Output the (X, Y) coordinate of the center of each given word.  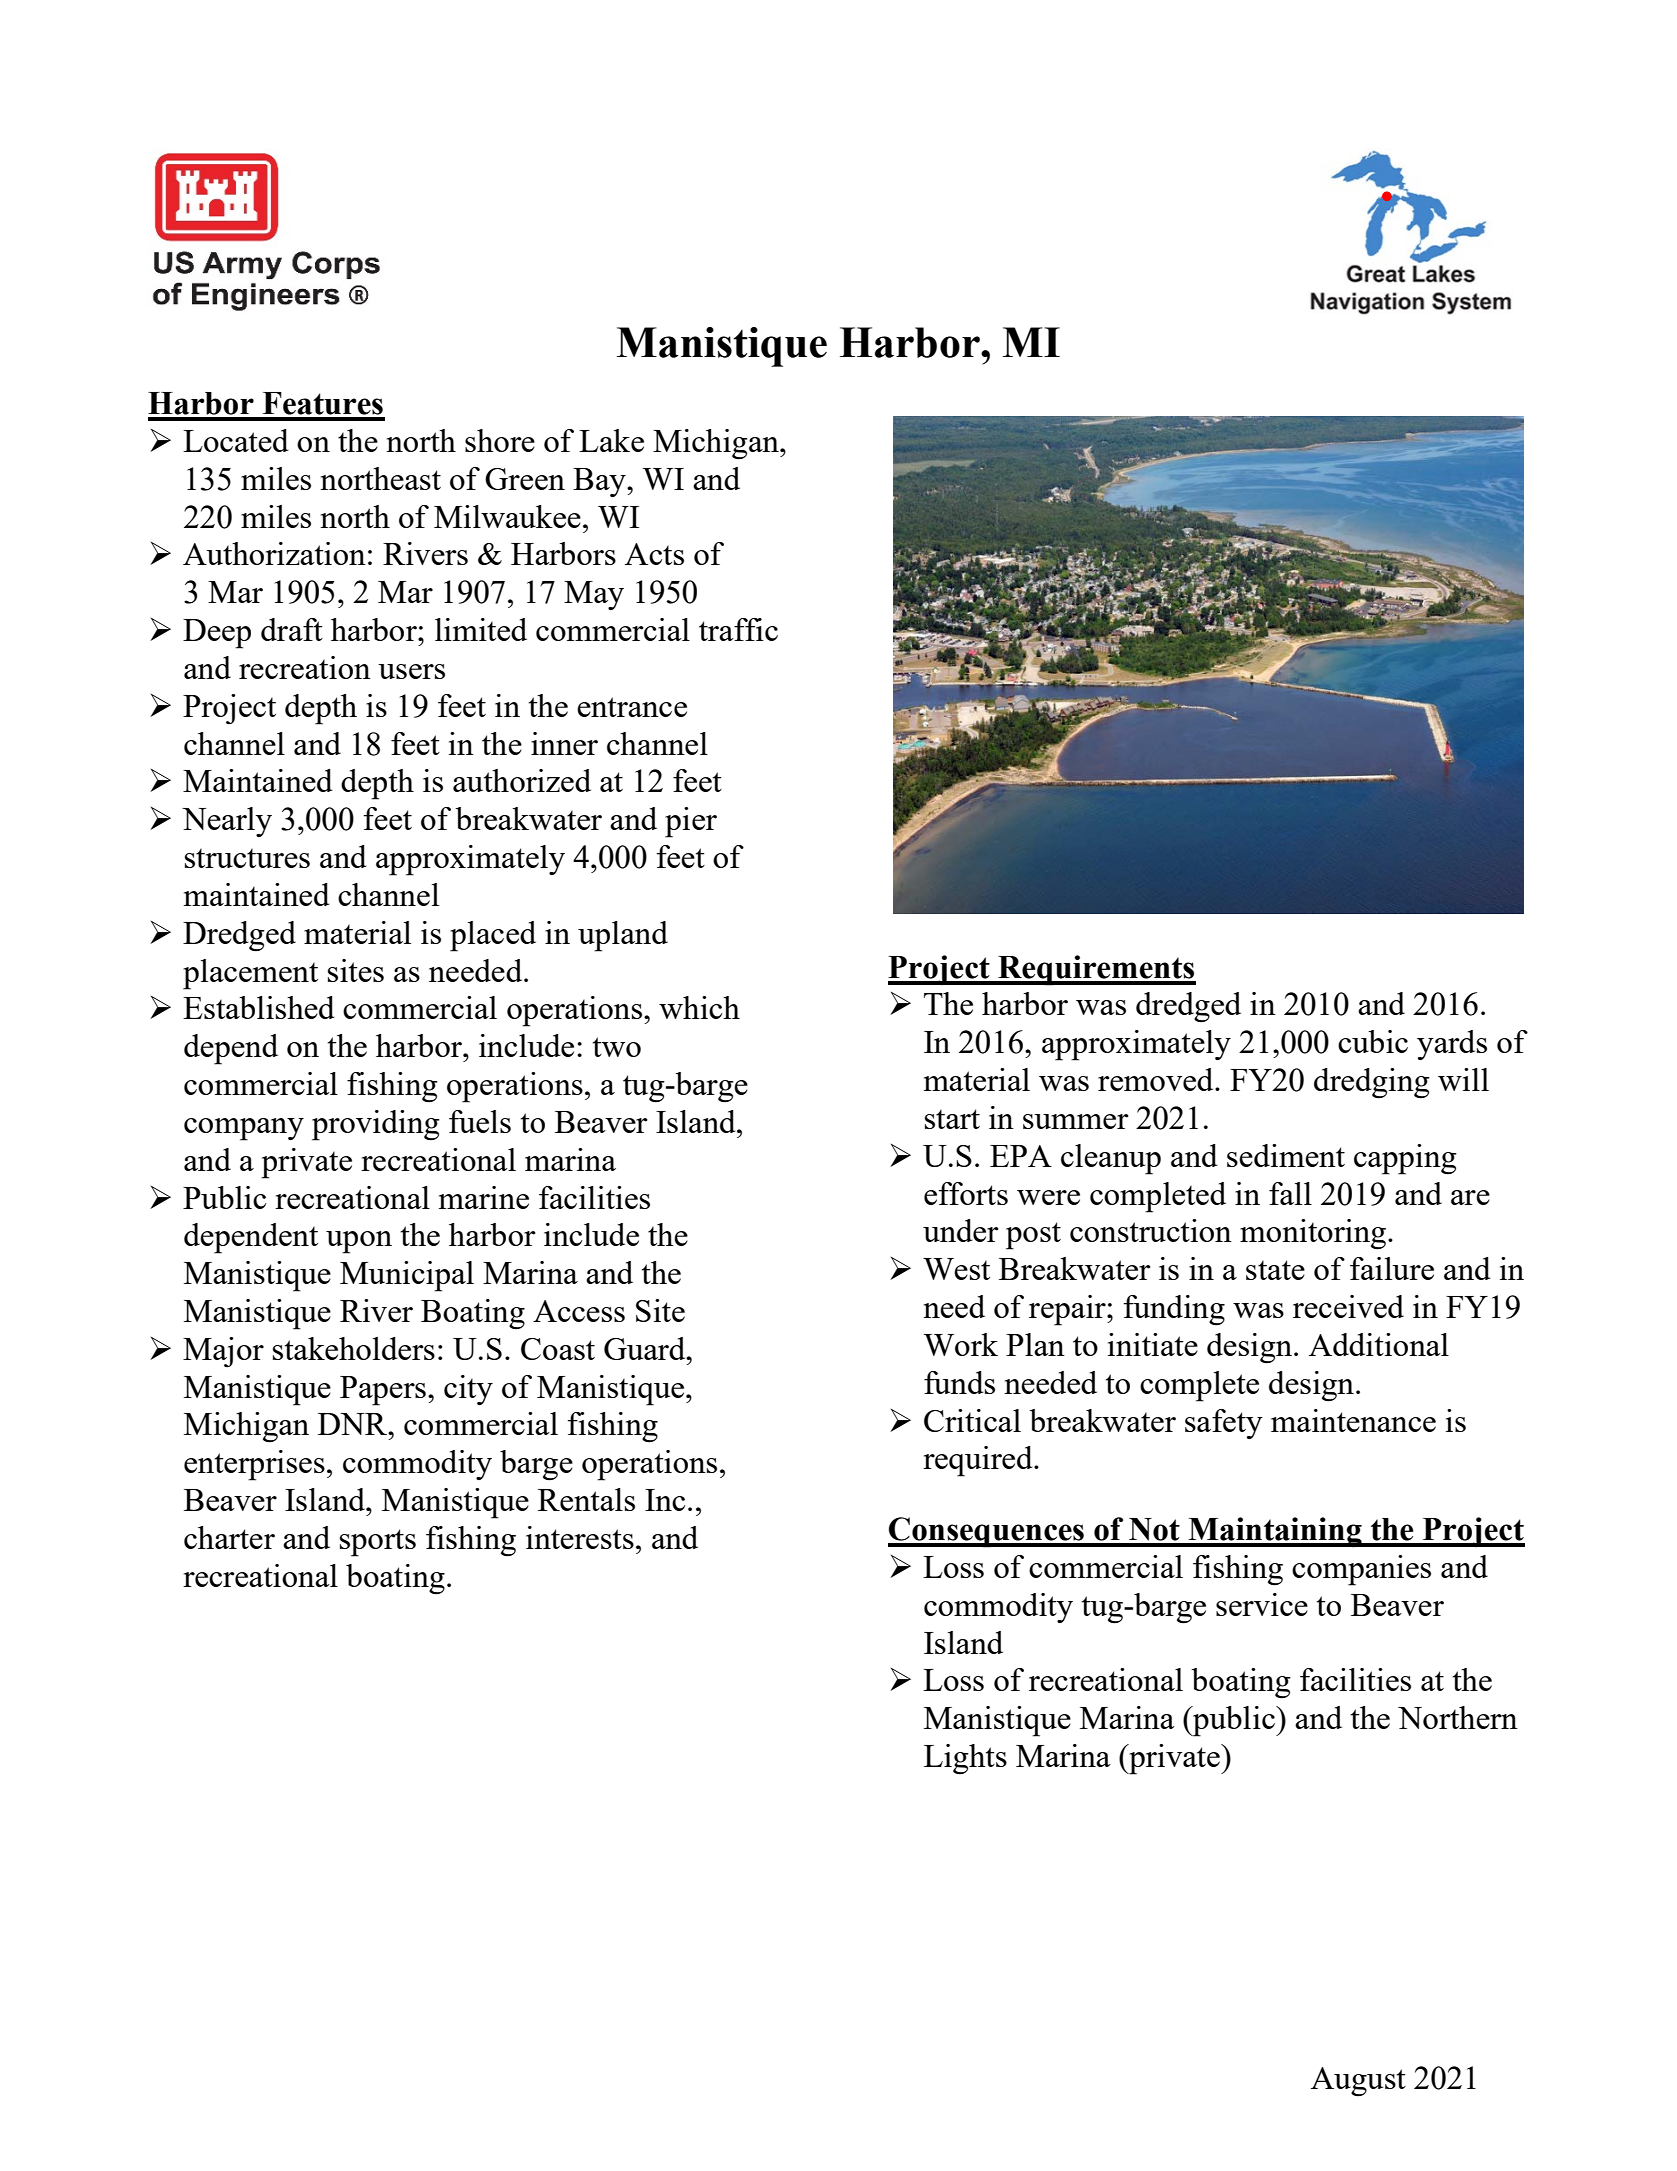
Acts (654, 554)
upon (359, 1242)
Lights (965, 1759)
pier (691, 822)
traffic (738, 629)
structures (247, 858)
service (1262, 1604)
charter (229, 1537)
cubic (1373, 1041)
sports (378, 1543)
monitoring (1314, 1234)
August (1358, 2082)
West (956, 1269)
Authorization (274, 553)
